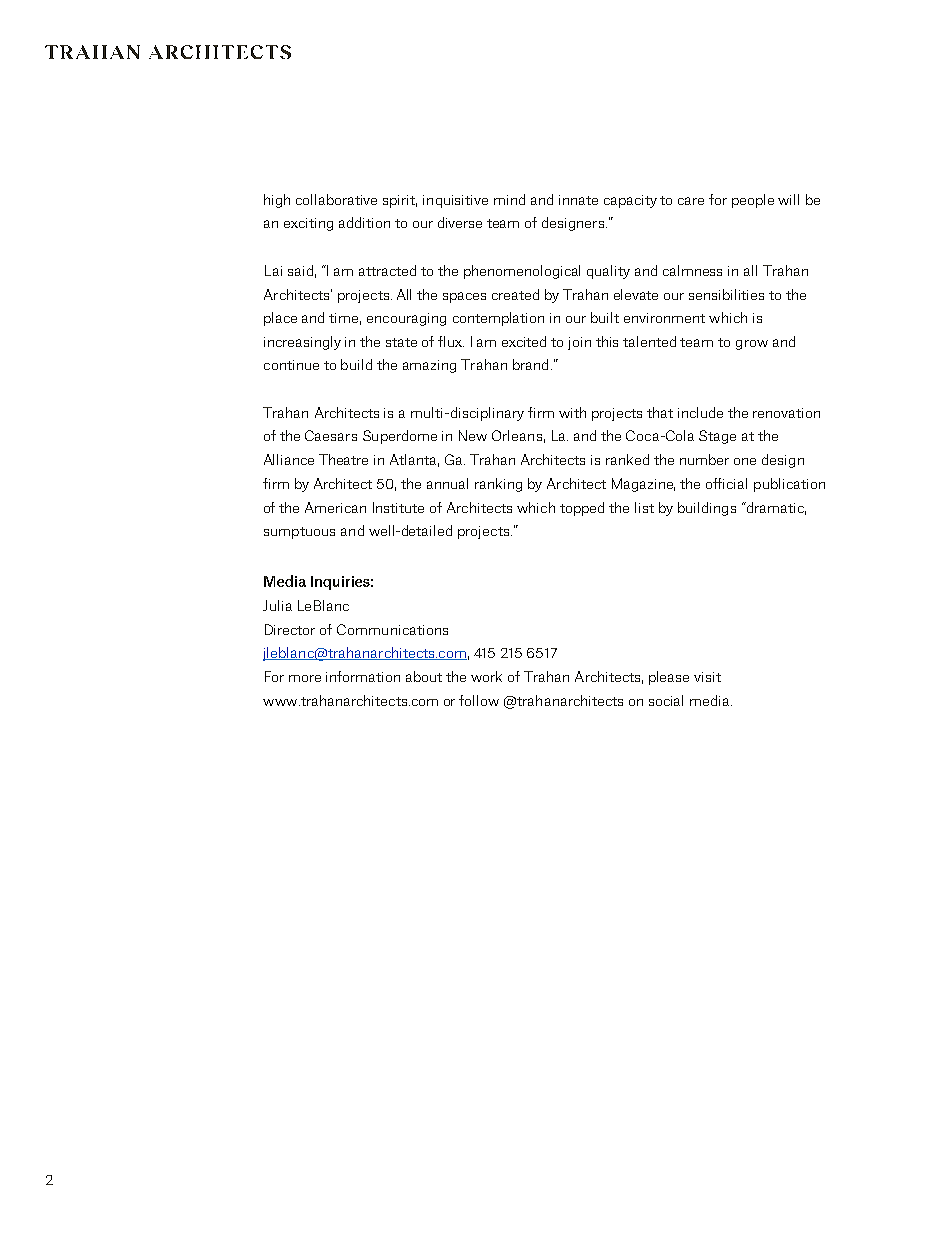 This screenshot has height=1233, width=952. I want to click on New, so click(473, 435).
